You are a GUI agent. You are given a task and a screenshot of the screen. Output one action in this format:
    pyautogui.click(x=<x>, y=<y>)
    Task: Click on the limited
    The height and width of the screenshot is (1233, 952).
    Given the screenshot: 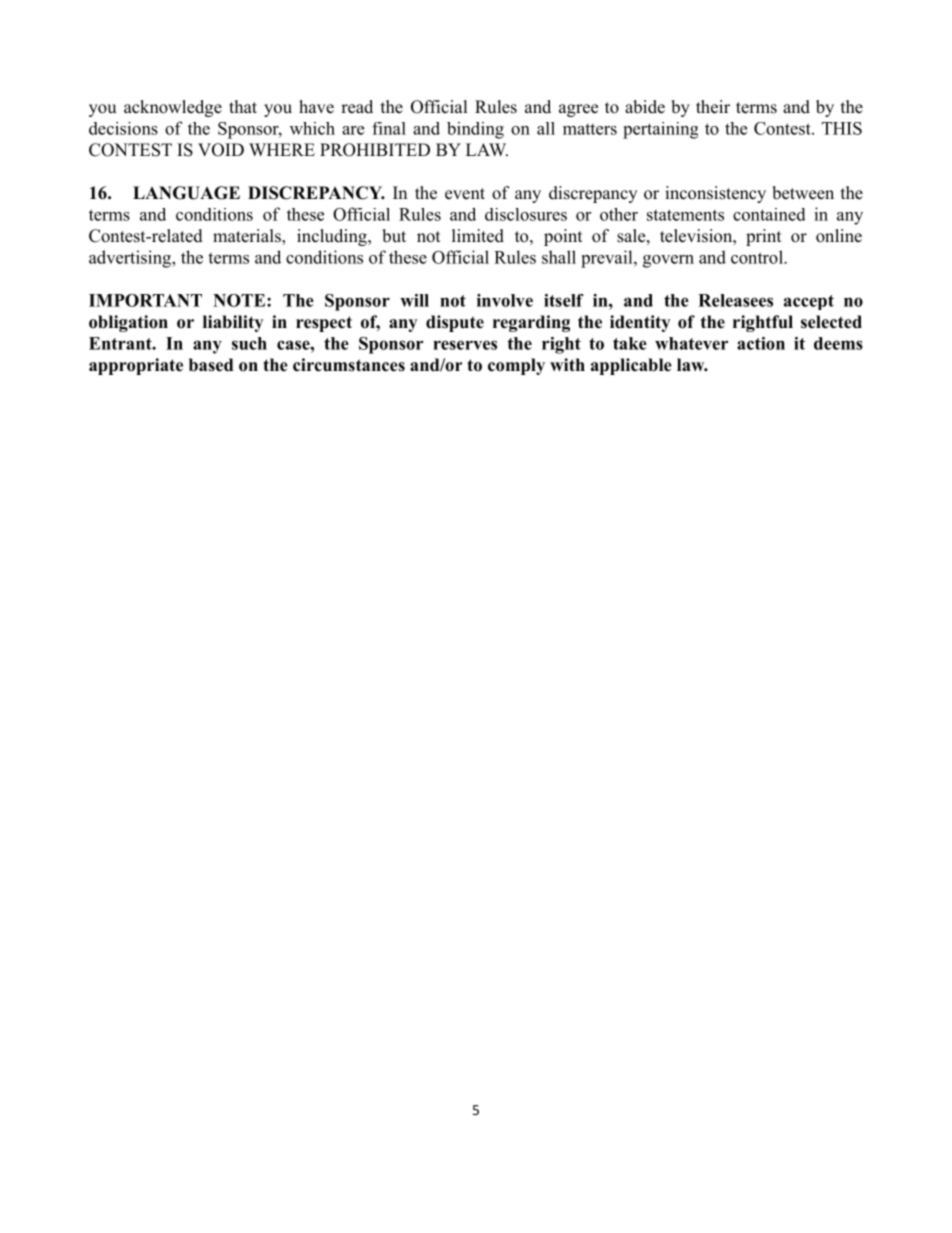 What is the action you would take?
    pyautogui.click(x=478, y=236)
